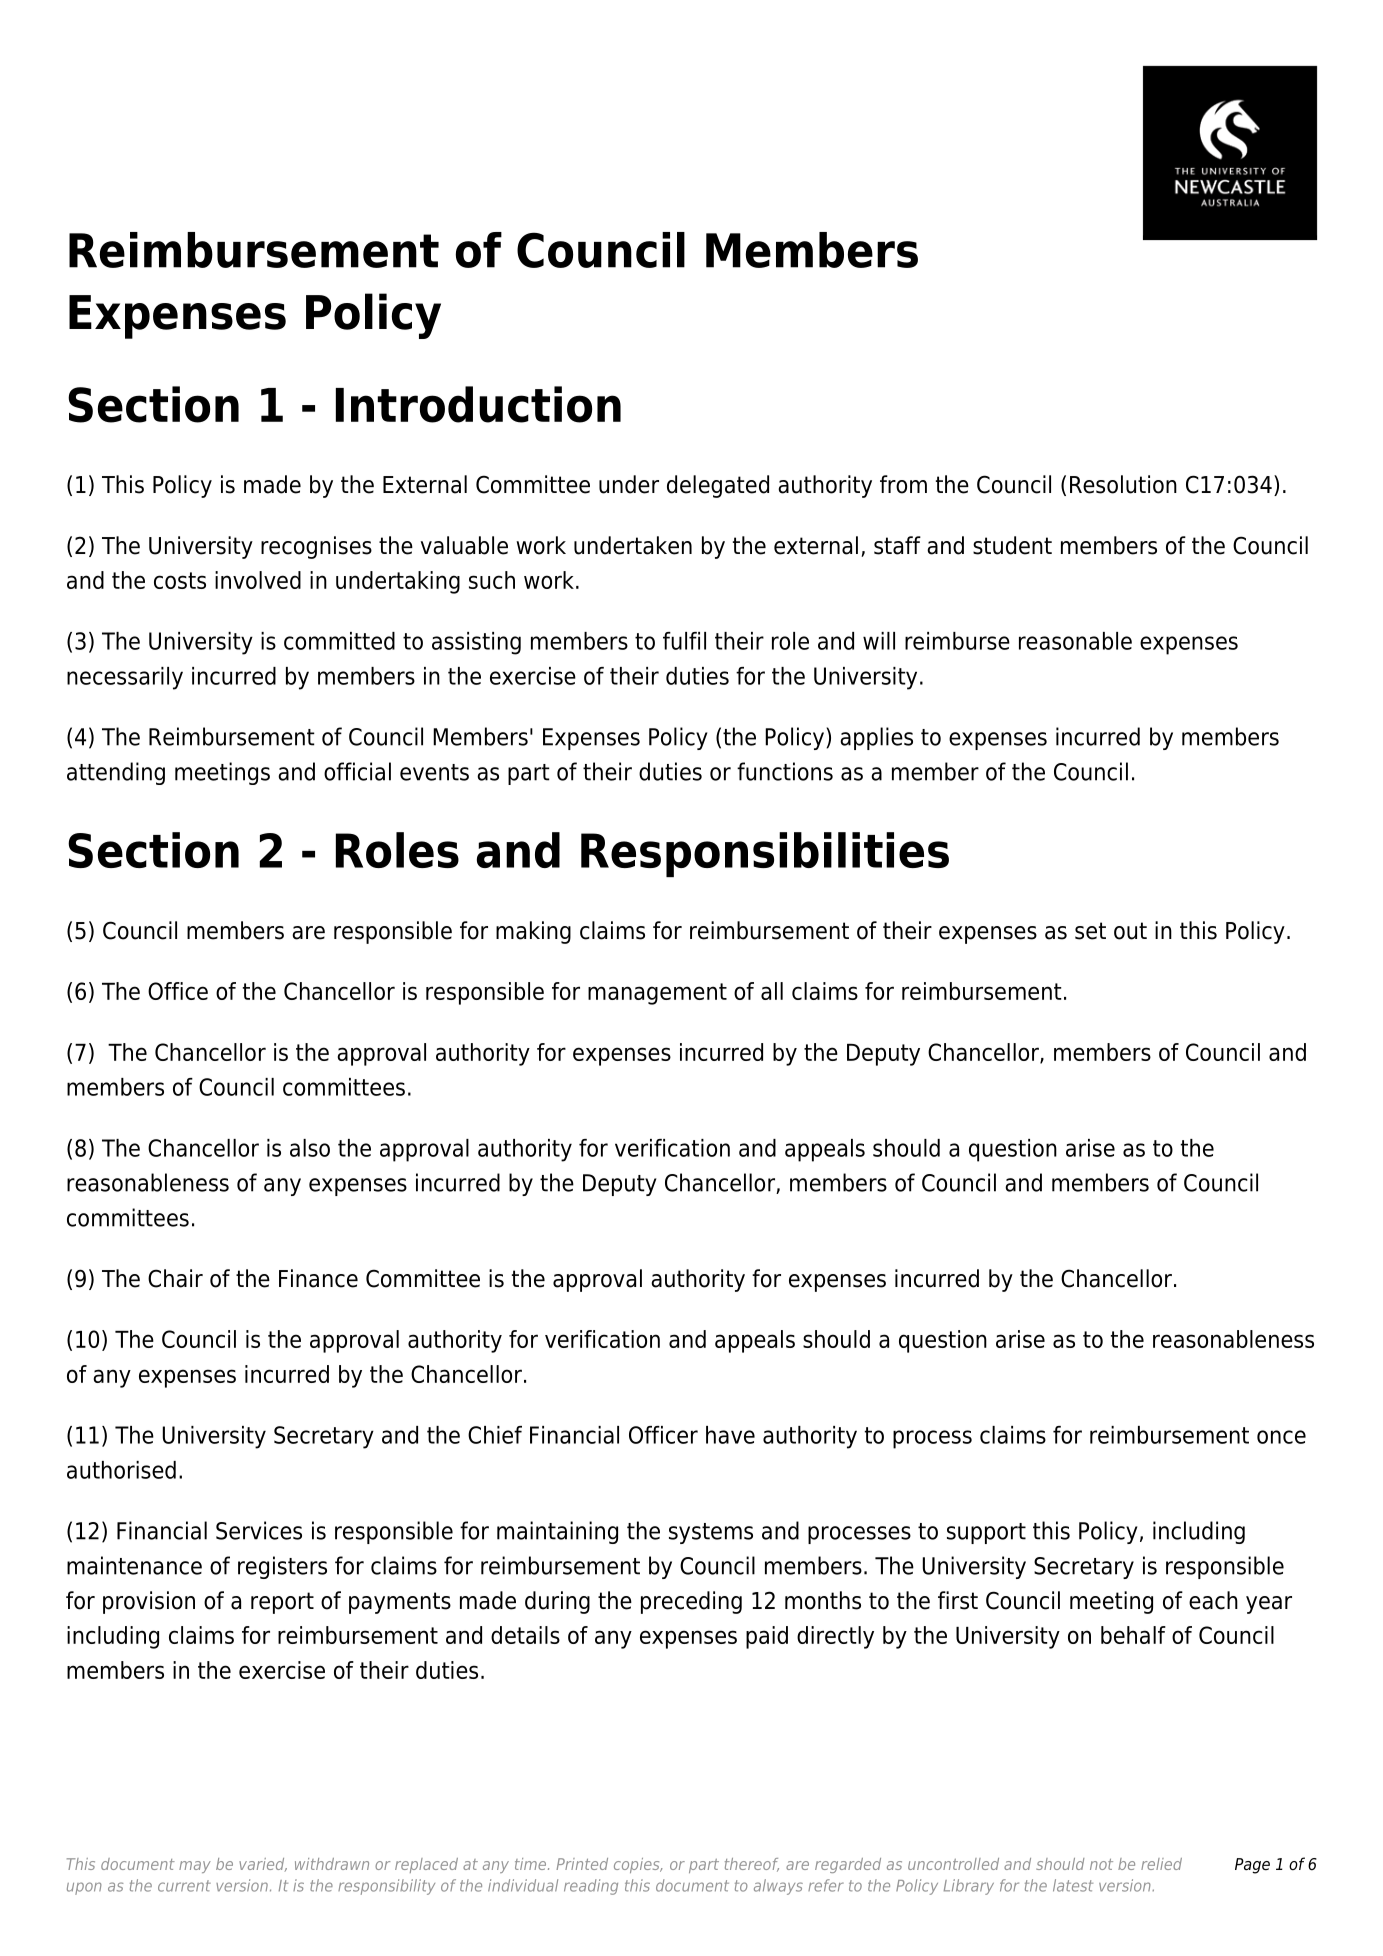  Describe the element at coordinates (259, 1530) in the screenshot. I see `Services` at that location.
